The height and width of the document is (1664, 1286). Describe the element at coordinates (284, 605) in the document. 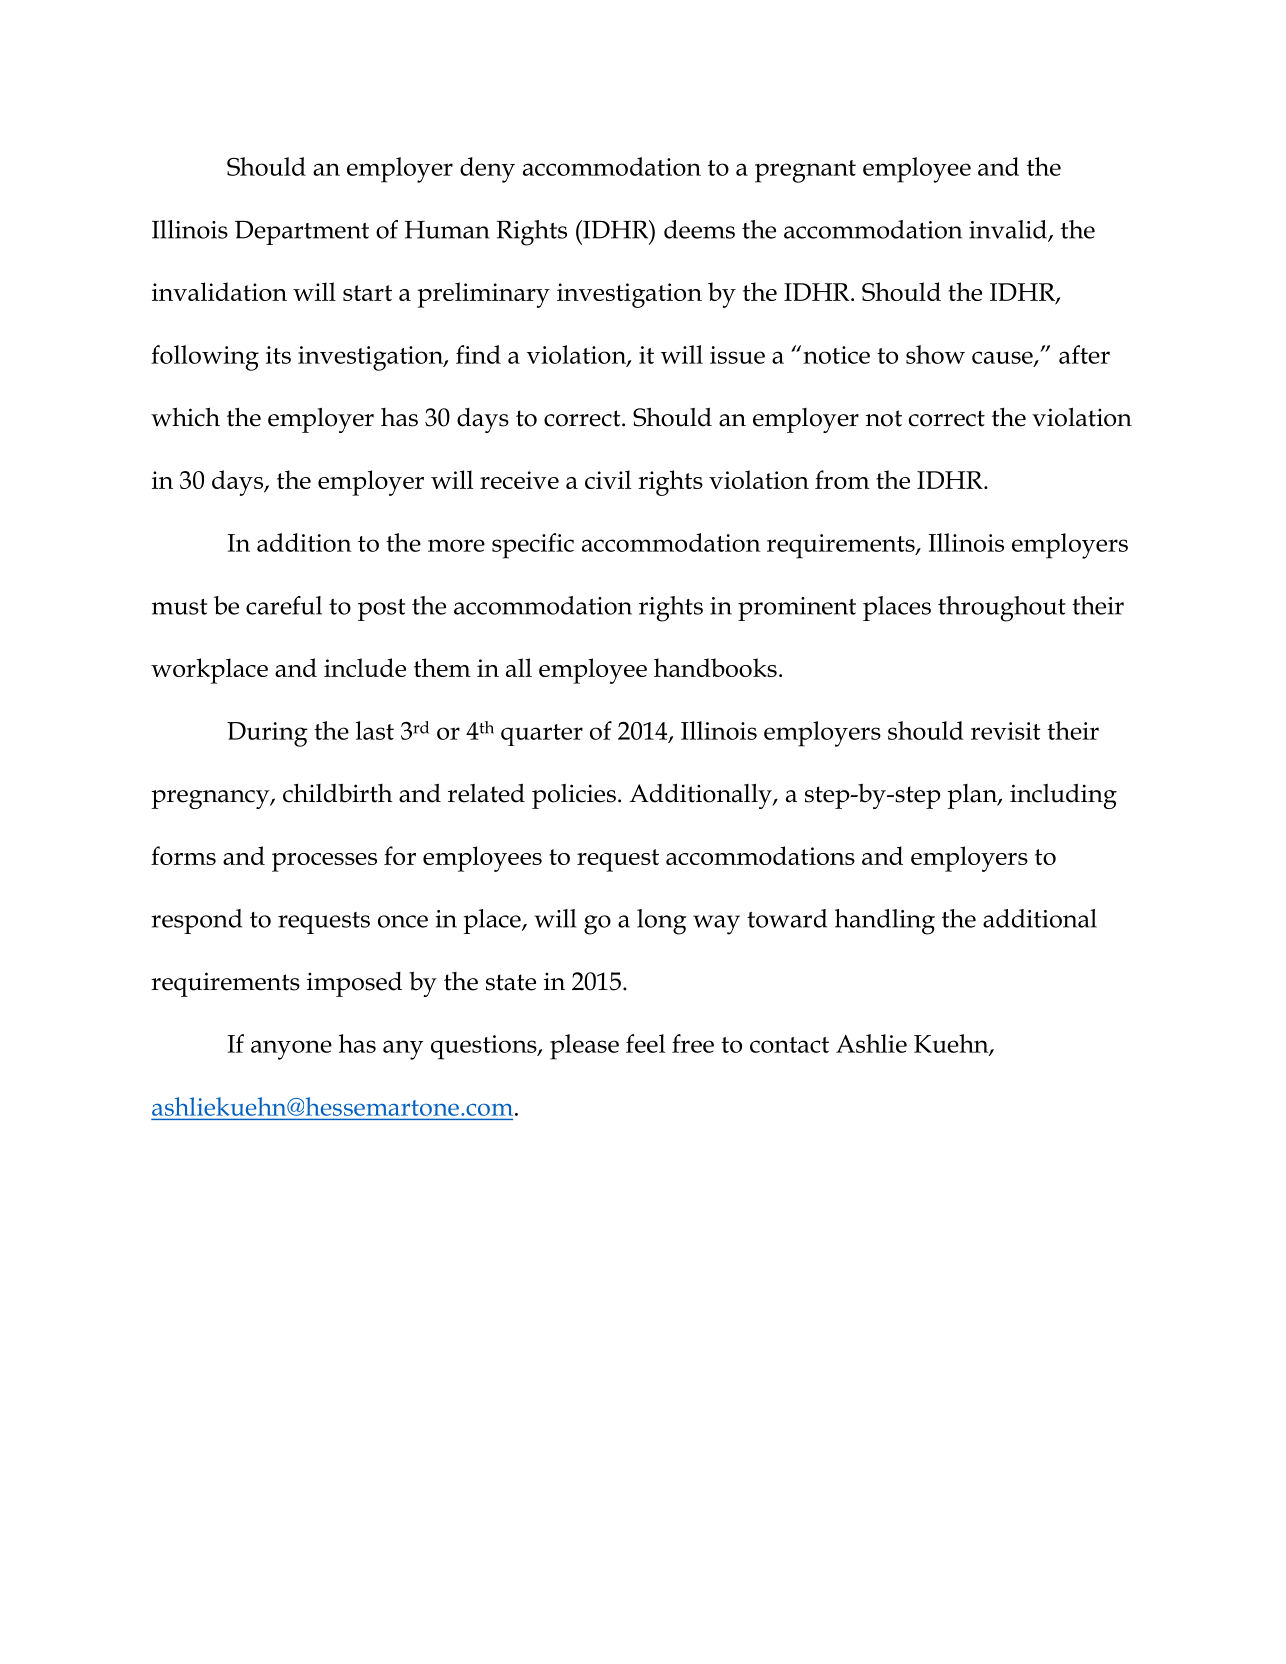

I see `careful` at that location.
